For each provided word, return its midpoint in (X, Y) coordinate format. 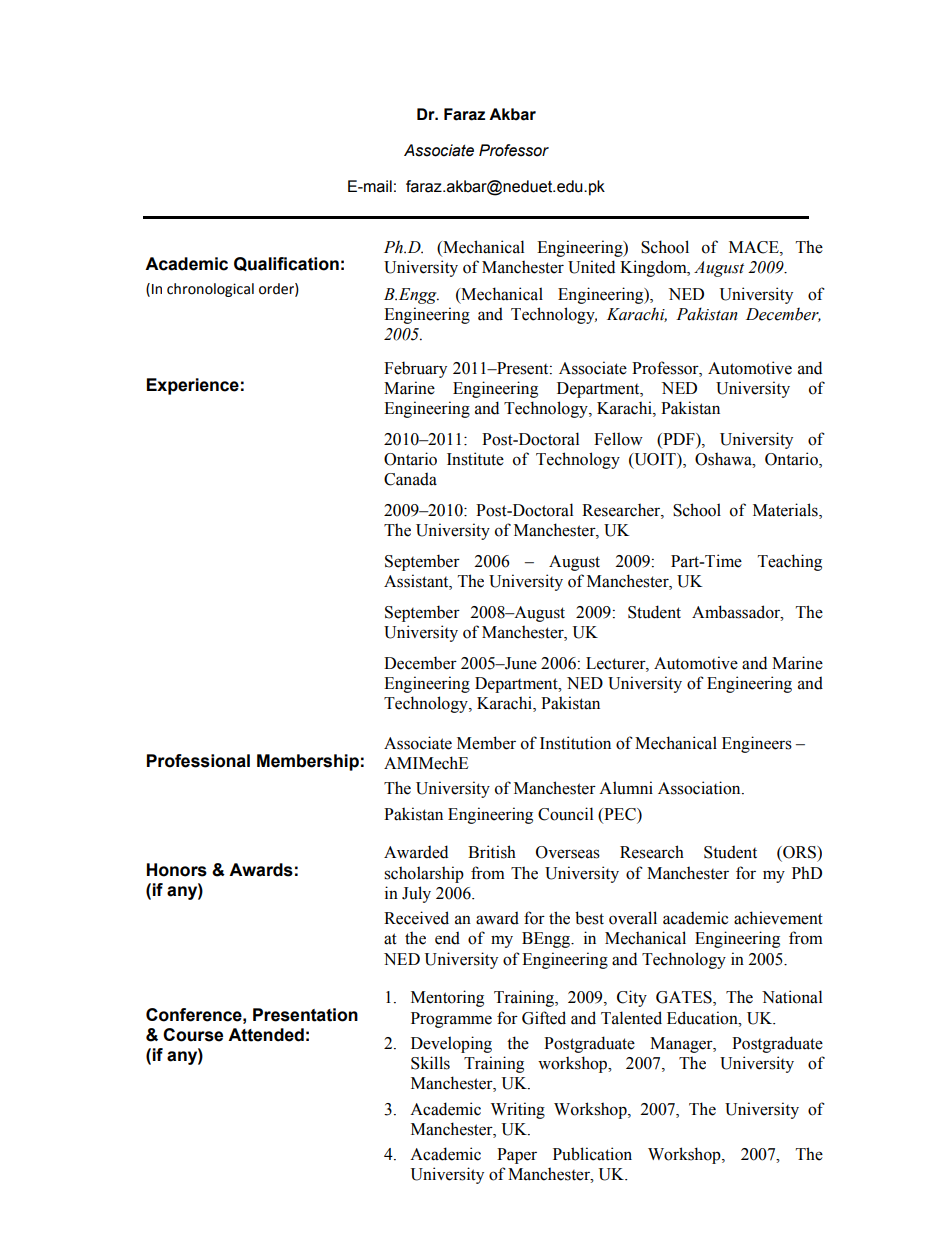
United (591, 267)
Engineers (757, 744)
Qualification (286, 264)
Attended (266, 1035)
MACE (755, 247)
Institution (575, 743)
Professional (198, 761)
